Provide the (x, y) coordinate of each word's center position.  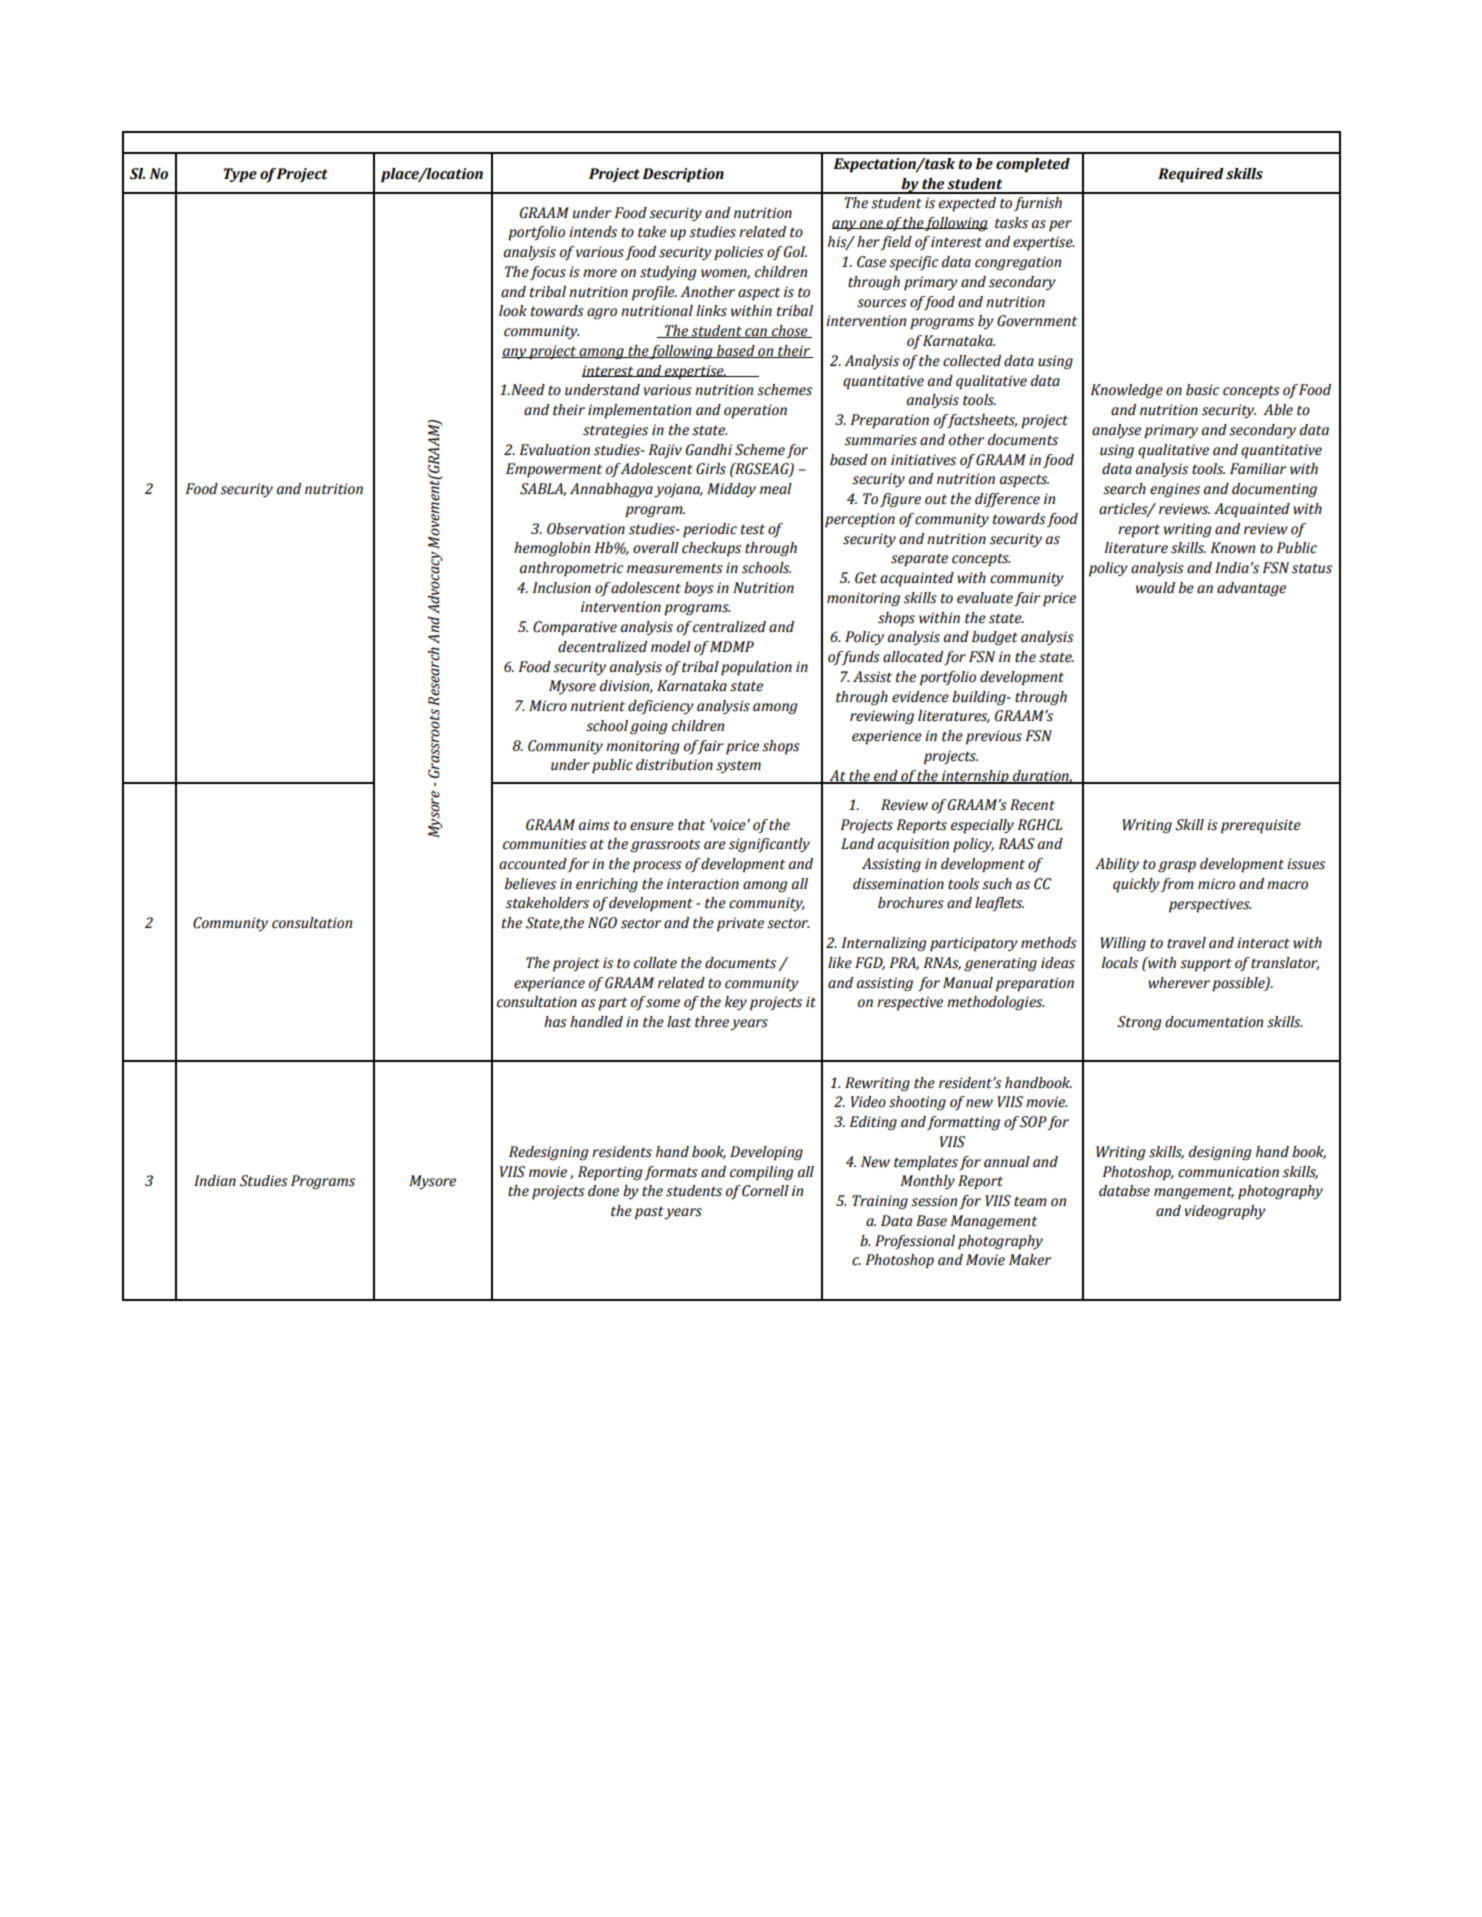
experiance (549, 984)
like (840, 963)
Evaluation (555, 450)
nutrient (598, 706)
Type (240, 175)
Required (1191, 175)
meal (776, 489)
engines (1175, 490)
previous (994, 737)
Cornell (765, 1191)
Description (683, 175)
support (1206, 965)
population (756, 668)
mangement (1194, 1193)
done (603, 1191)
